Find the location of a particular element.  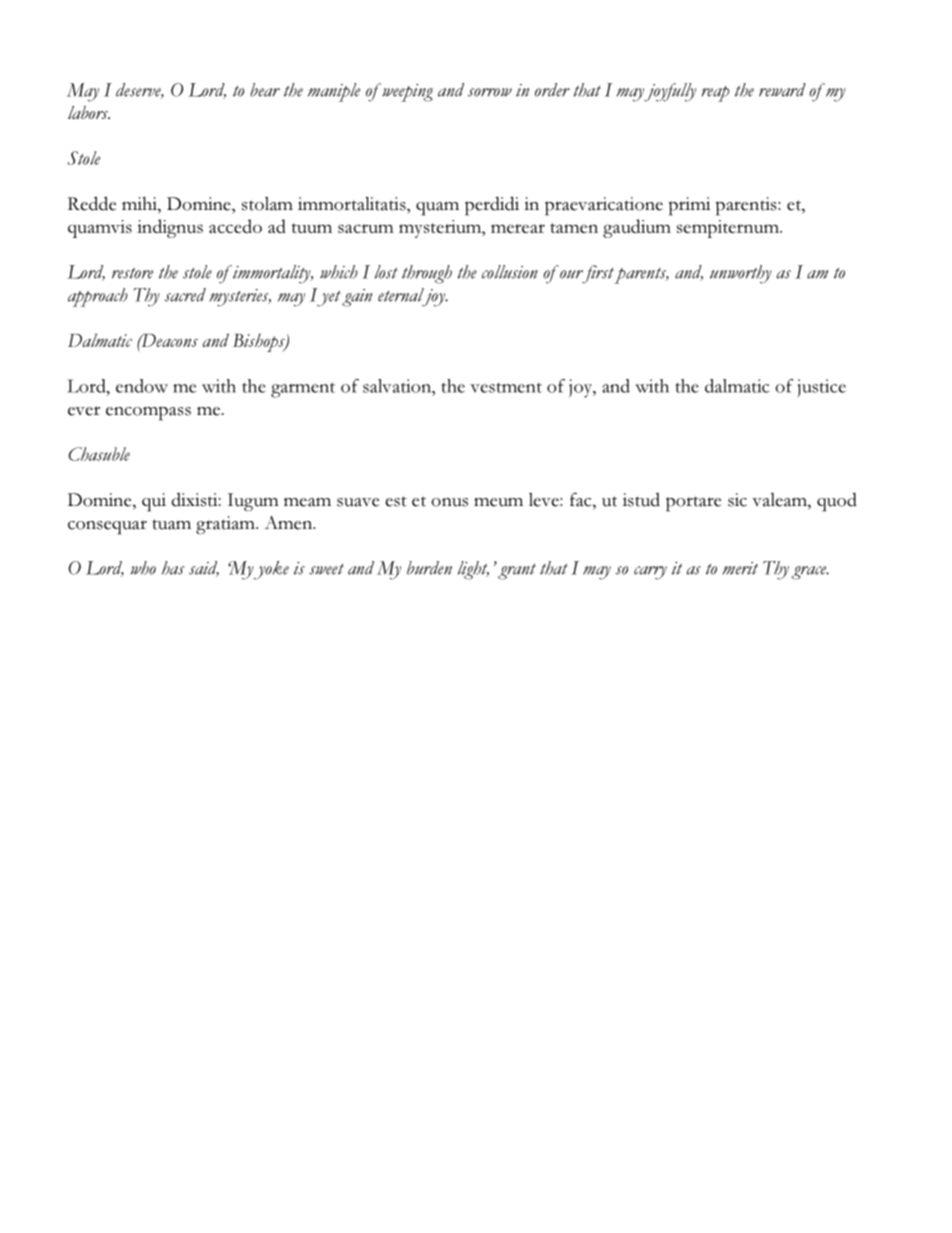

light is located at coordinates (473, 570).
